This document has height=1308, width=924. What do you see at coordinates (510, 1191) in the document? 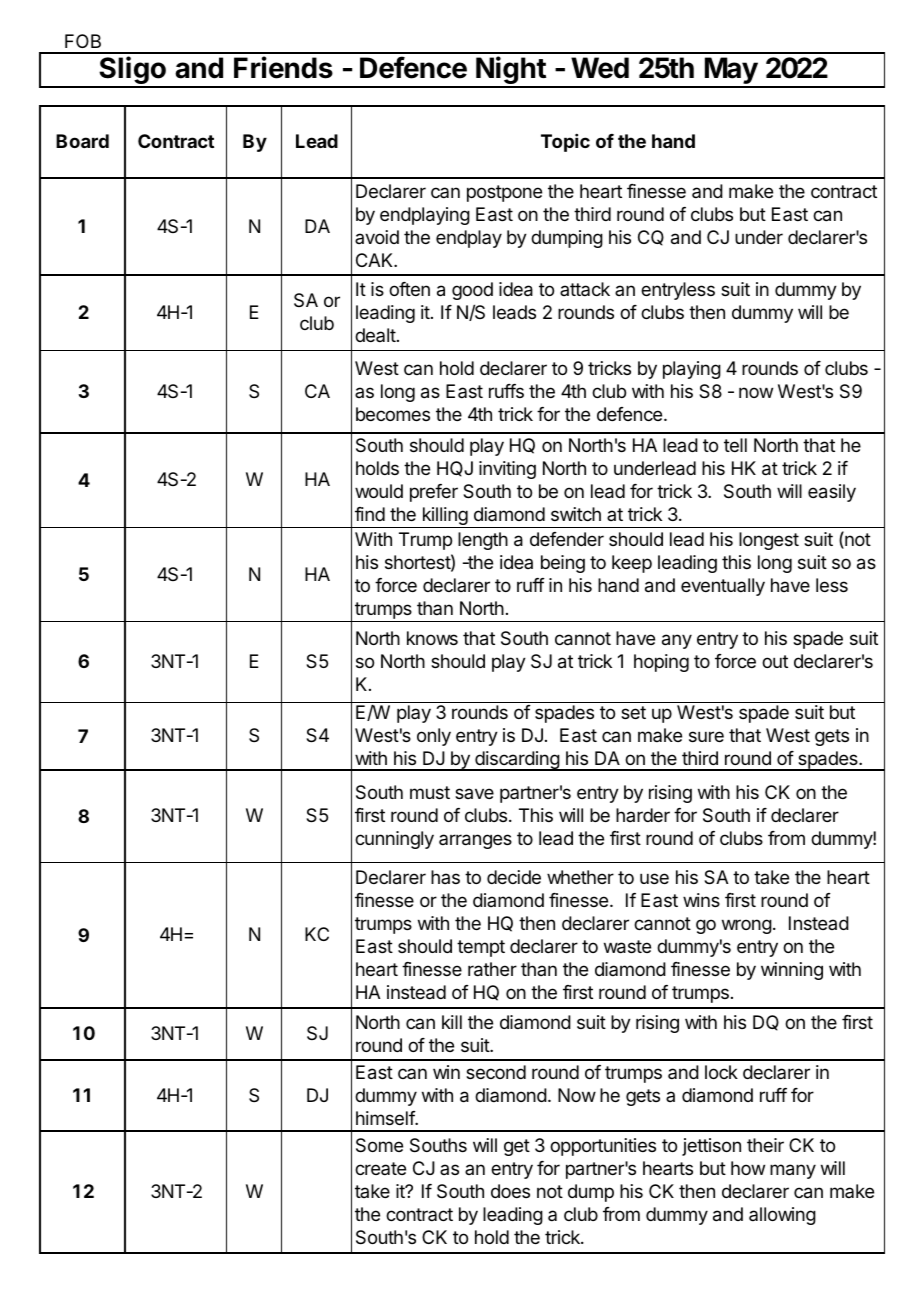
I see `does` at bounding box center [510, 1191].
